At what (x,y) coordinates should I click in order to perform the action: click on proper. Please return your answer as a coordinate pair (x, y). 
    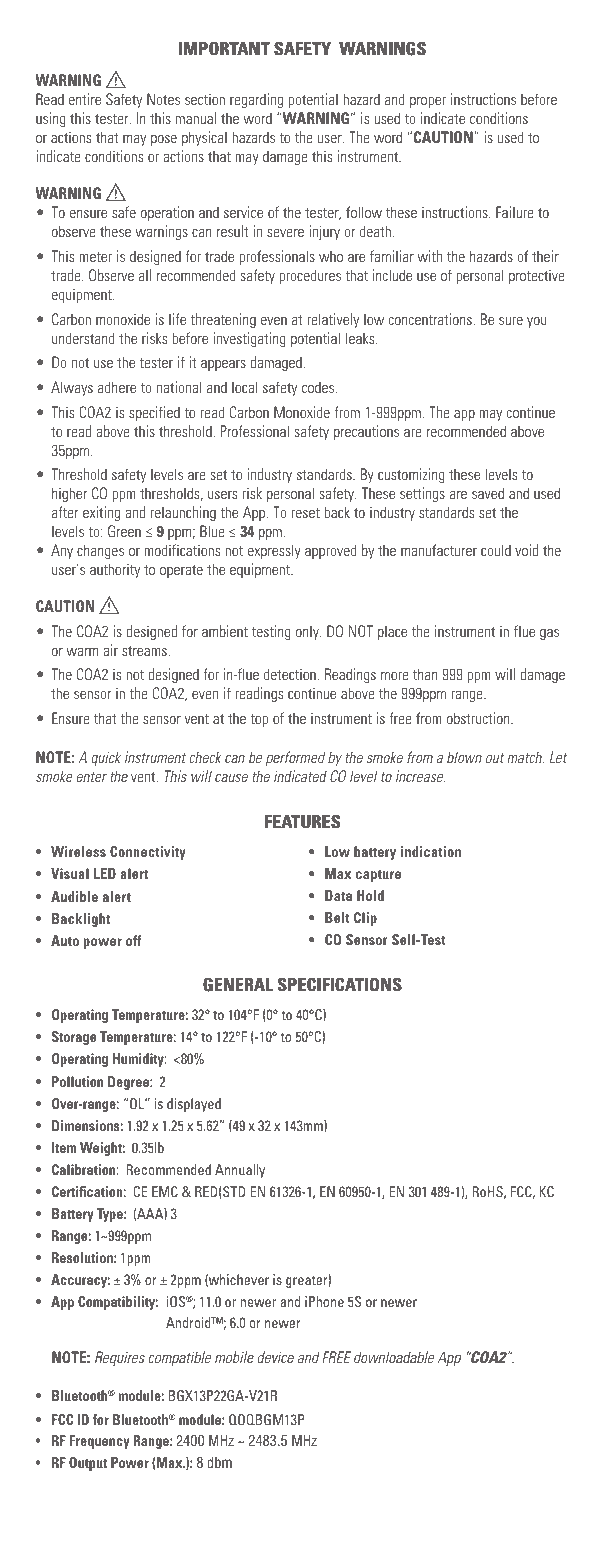
    Looking at the image, I should click on (428, 102).
